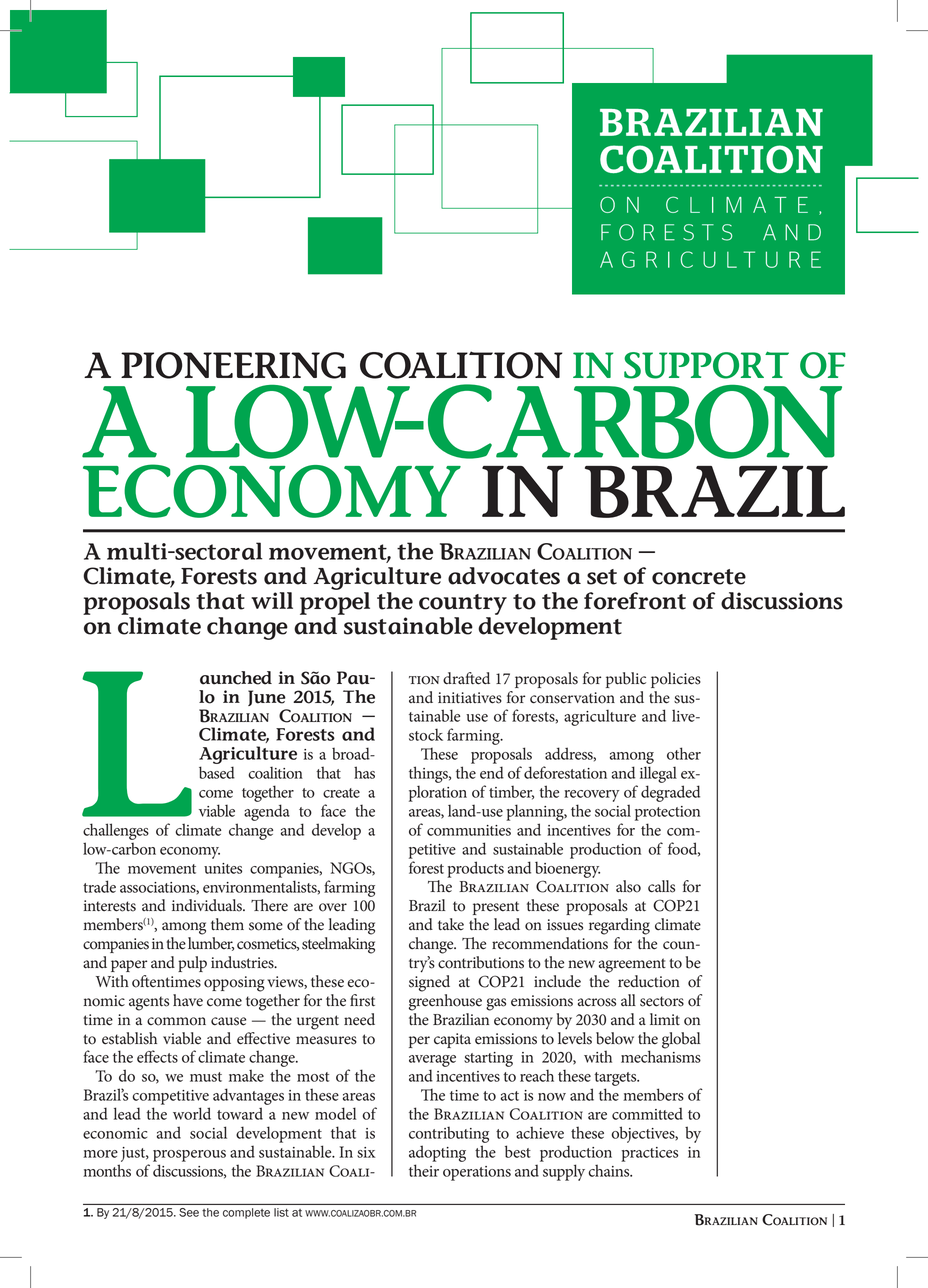  What do you see at coordinates (364, 772) in the image?
I see `has` at bounding box center [364, 772].
